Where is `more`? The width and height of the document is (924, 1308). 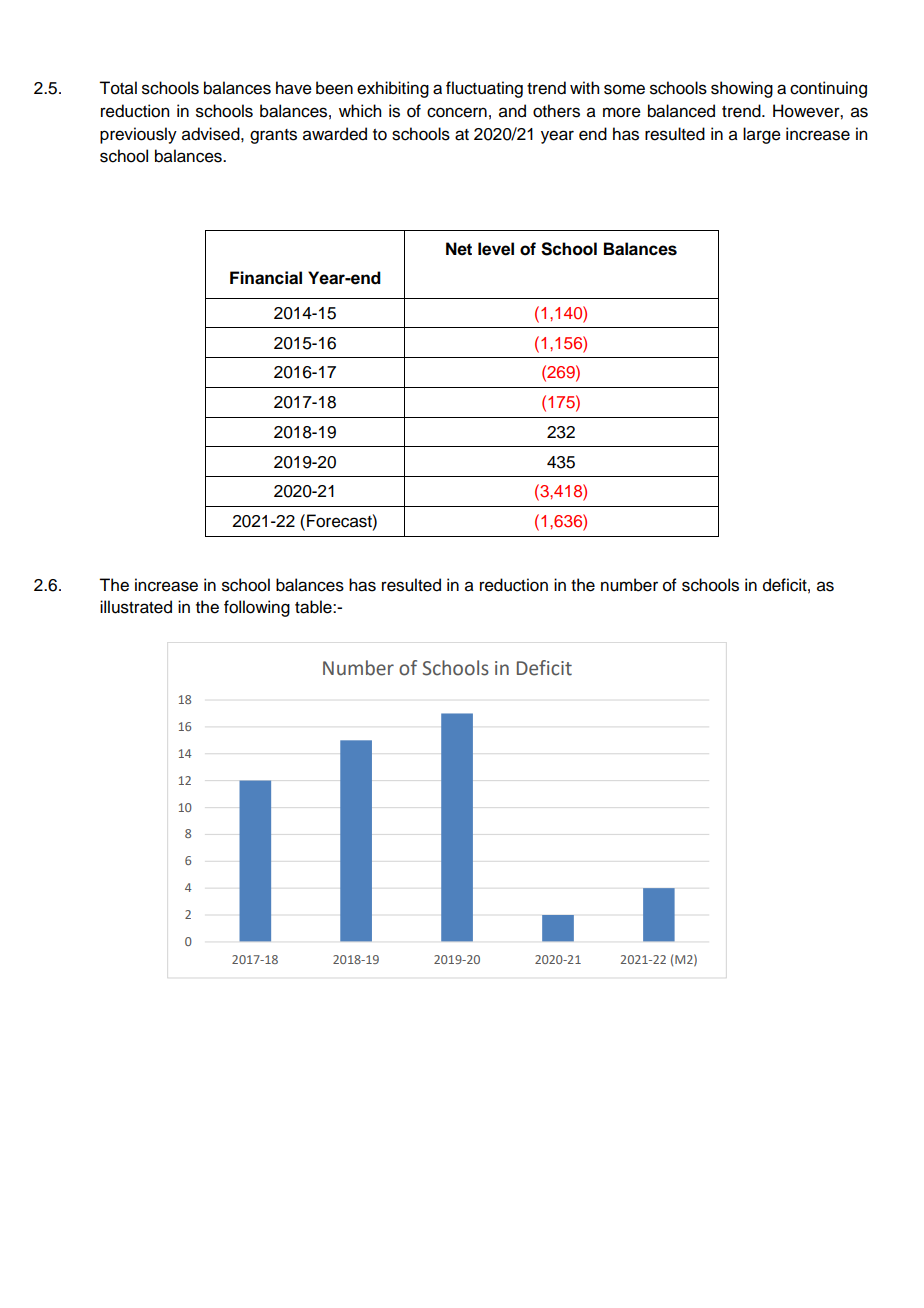 more is located at coordinates (622, 112).
